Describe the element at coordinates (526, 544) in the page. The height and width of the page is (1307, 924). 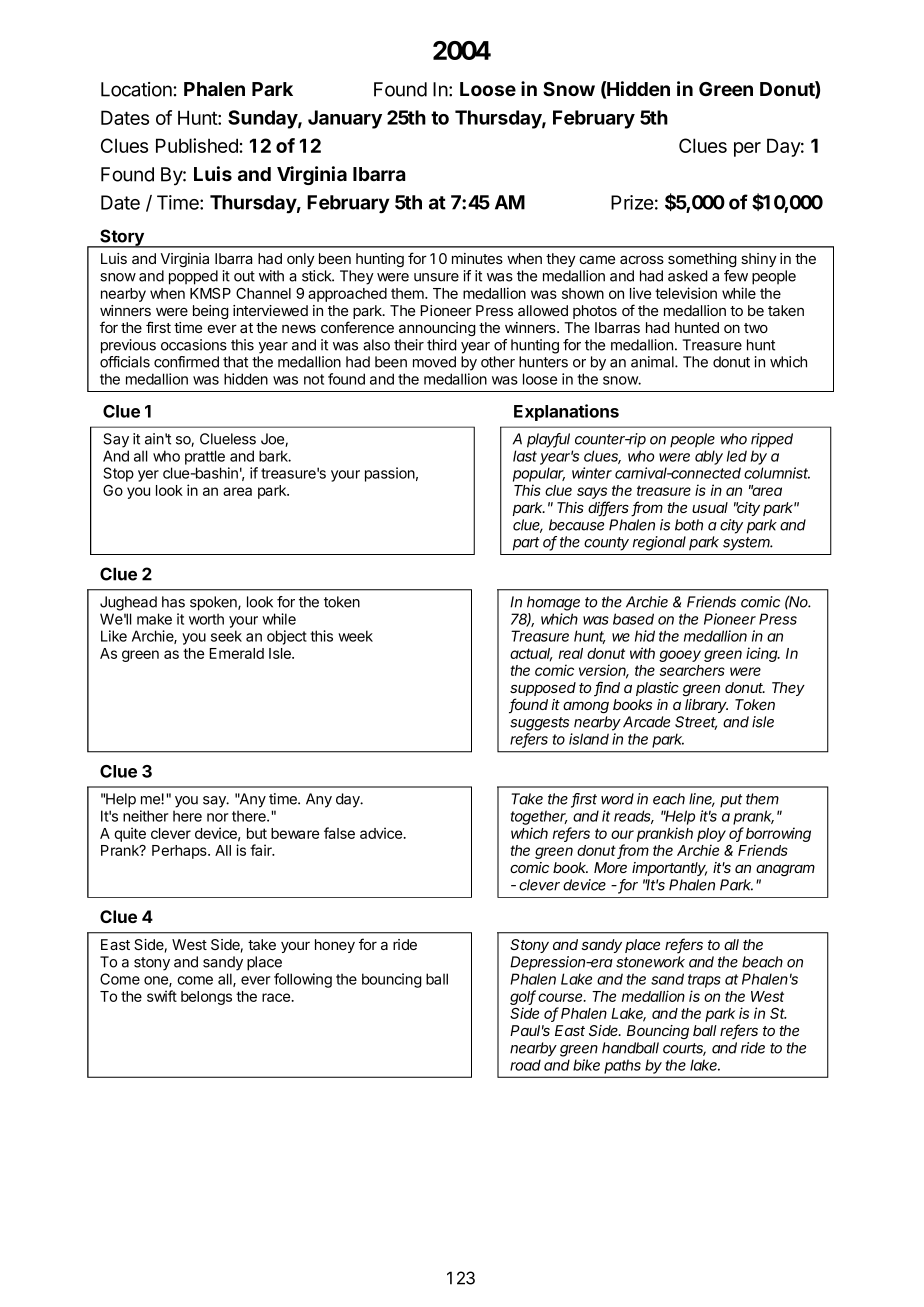
I see `part` at that location.
